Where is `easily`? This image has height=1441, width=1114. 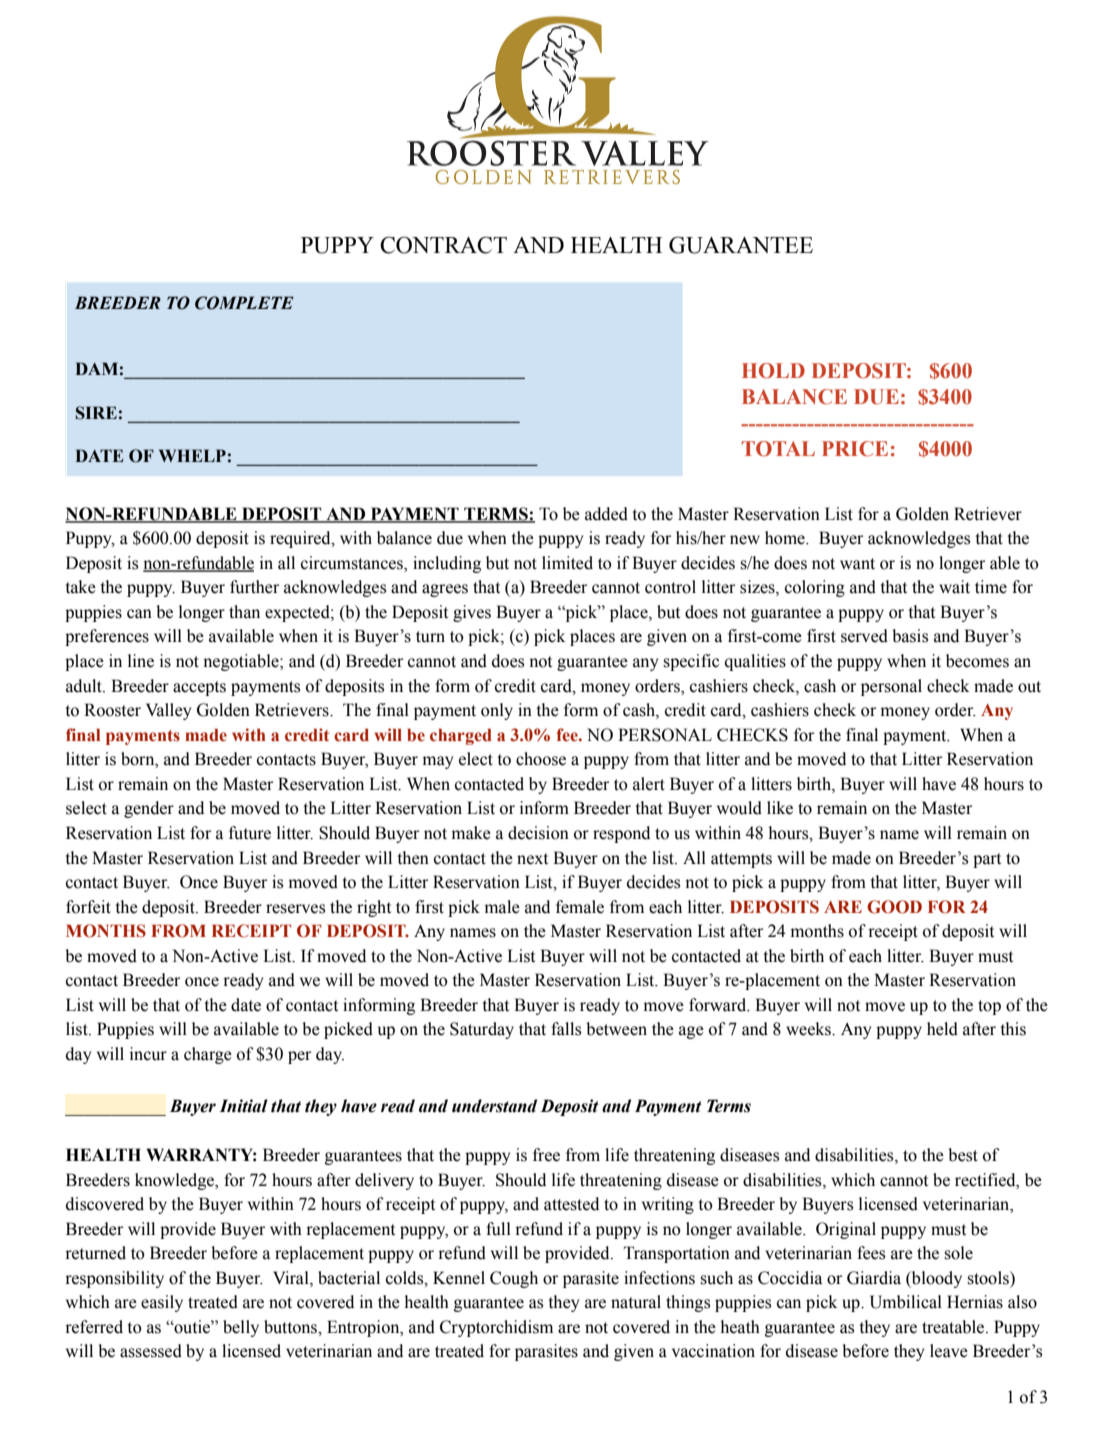 easily is located at coordinates (162, 1303).
